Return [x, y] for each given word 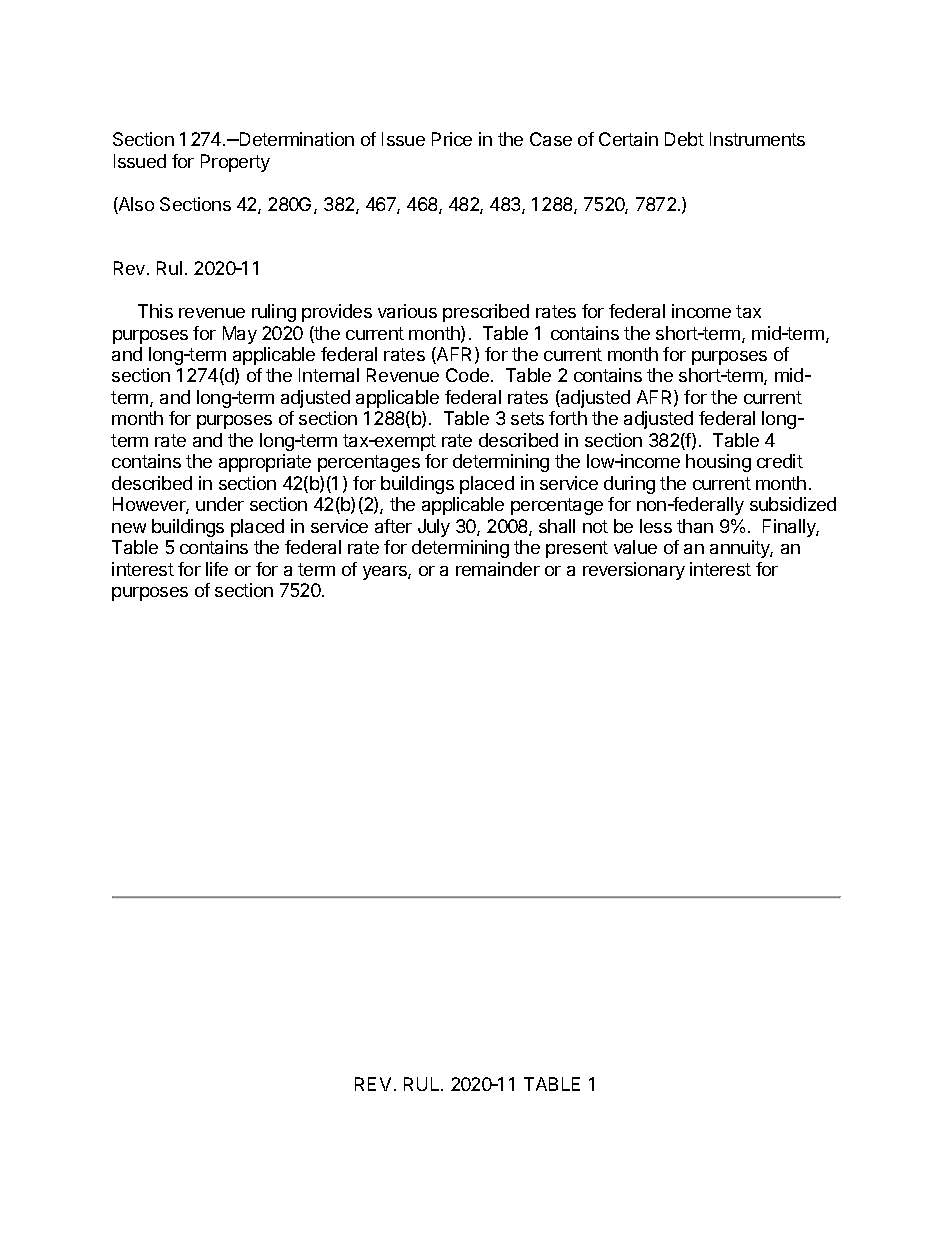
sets [527, 418]
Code [469, 375]
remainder [498, 569]
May [240, 335]
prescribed [486, 313]
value [635, 547]
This [155, 311]
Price [452, 139]
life [217, 569]
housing [718, 463]
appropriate [265, 463]
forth [568, 418]
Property [235, 163]
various [407, 311]
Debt [684, 139]
